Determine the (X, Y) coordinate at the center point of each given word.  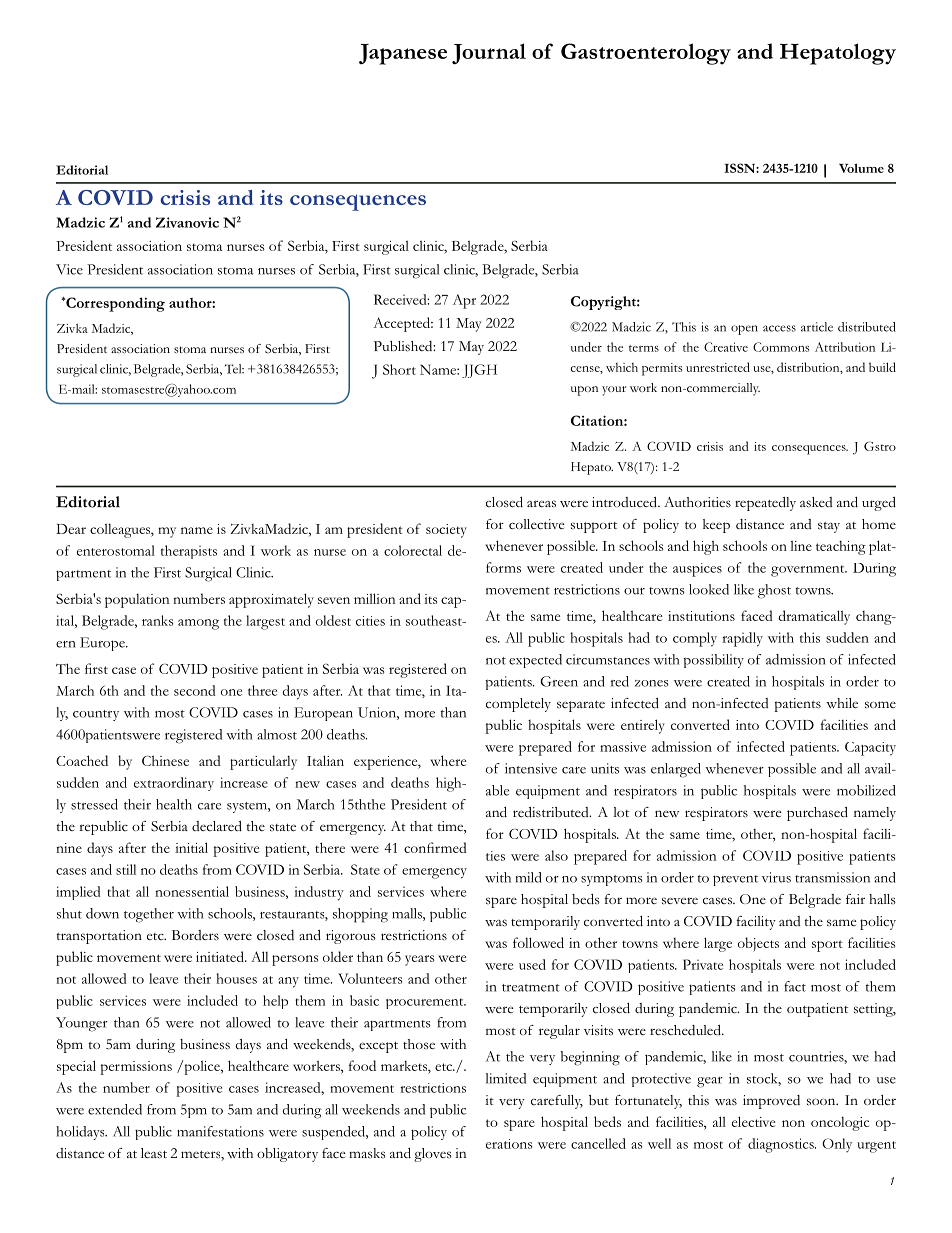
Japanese (403, 54)
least (154, 1153)
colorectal (413, 550)
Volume (861, 168)
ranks (157, 620)
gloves (433, 1155)
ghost (774, 591)
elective (753, 1121)
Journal (489, 54)
